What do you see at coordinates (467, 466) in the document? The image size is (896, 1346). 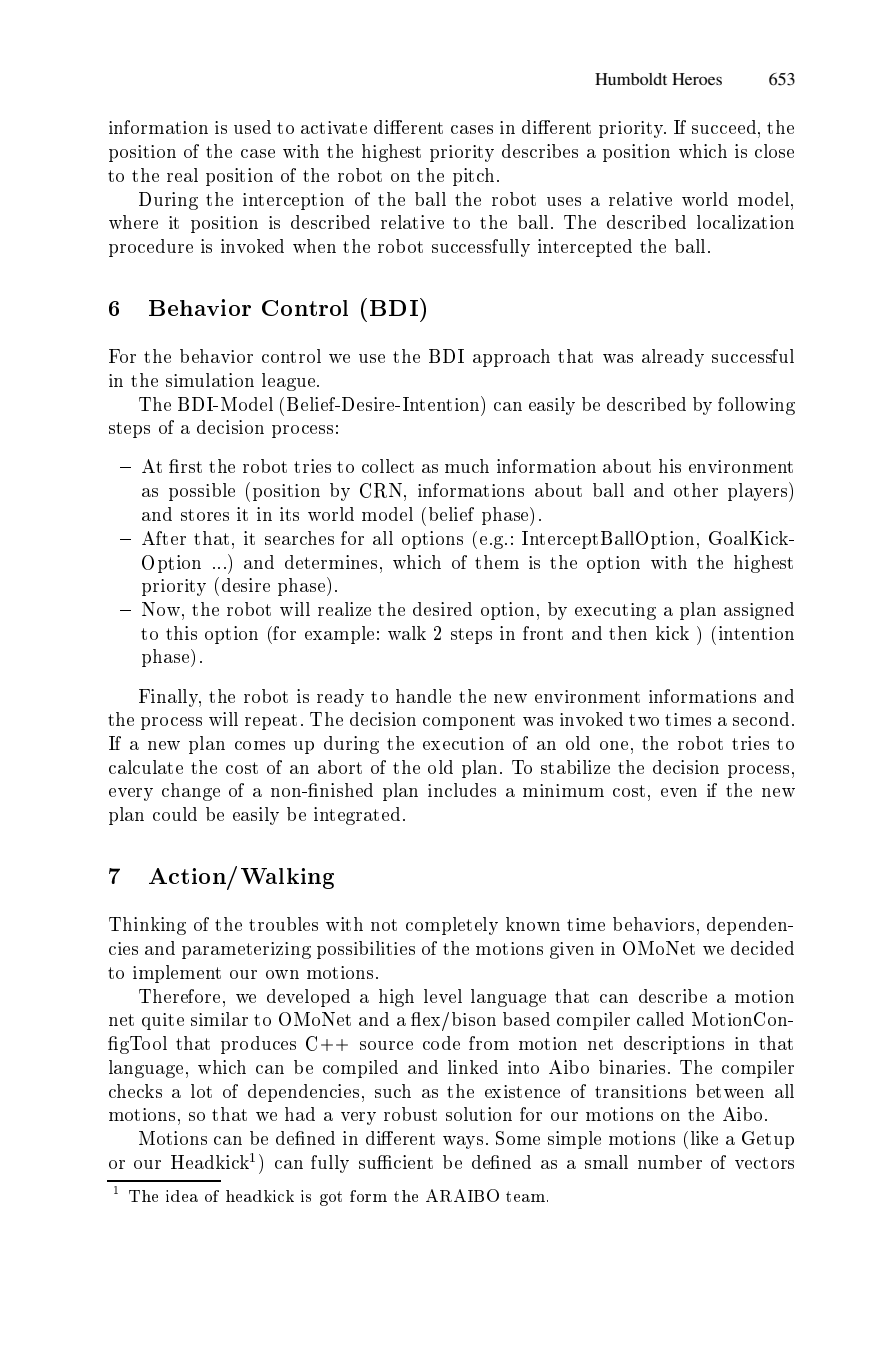 I see `much` at bounding box center [467, 466].
